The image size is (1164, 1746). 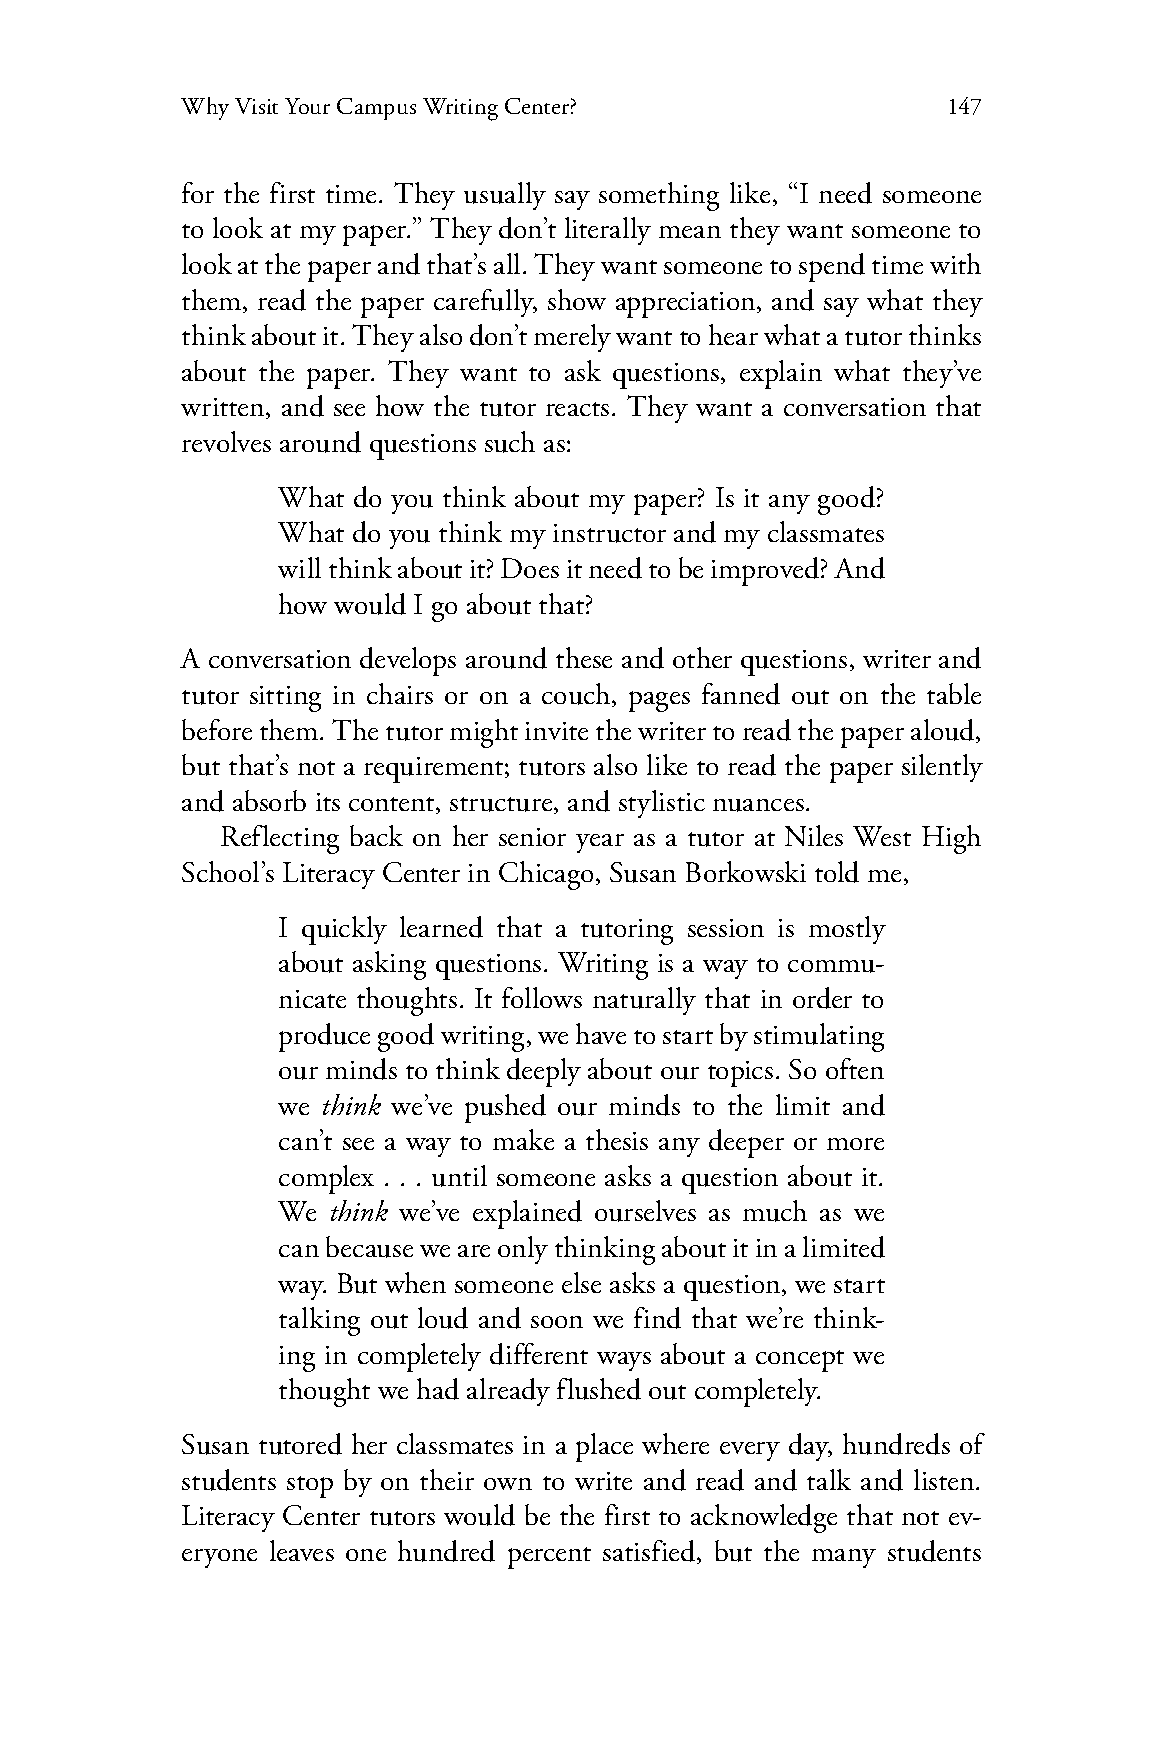 I want to click on literally, so click(x=608, y=231).
